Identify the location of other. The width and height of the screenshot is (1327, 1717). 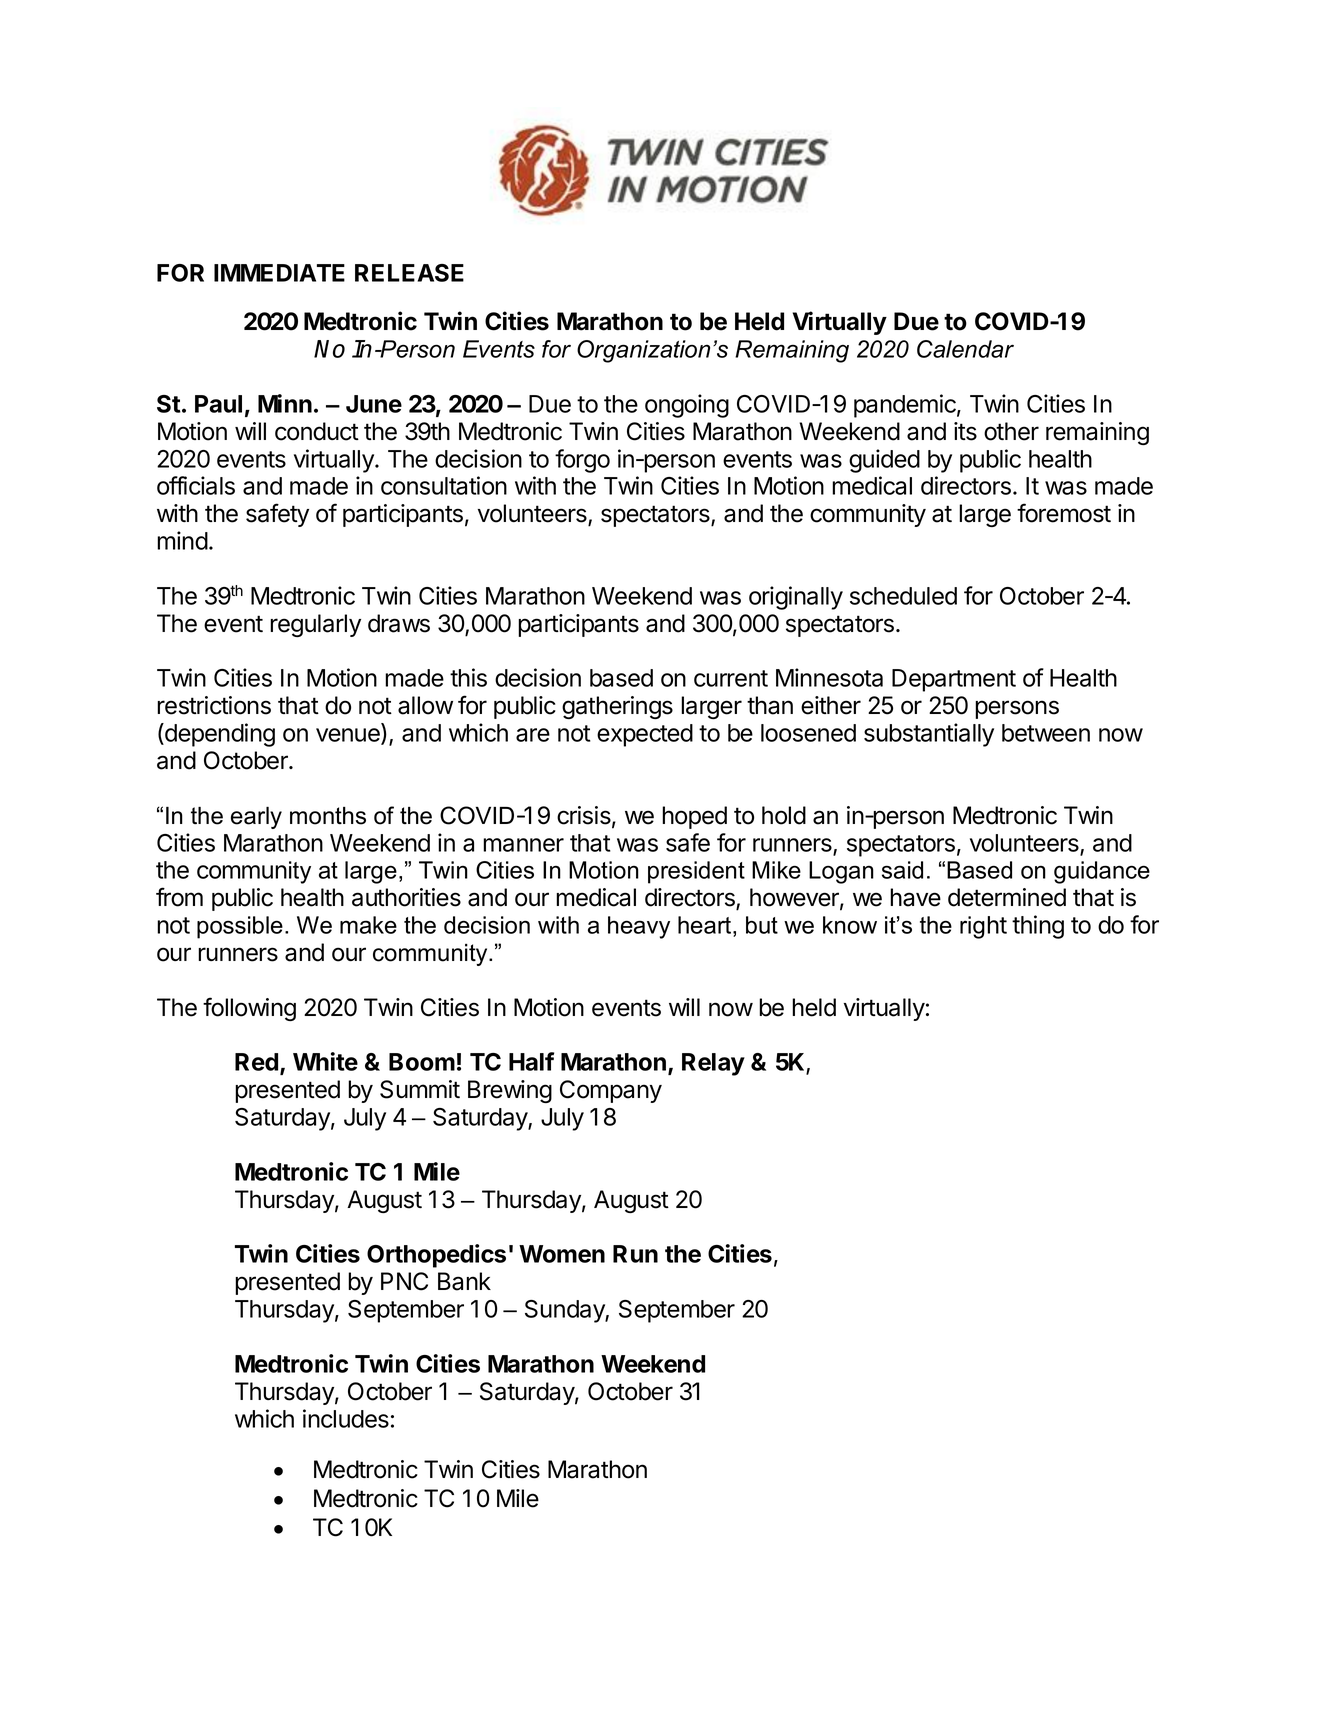
(1011, 431).
